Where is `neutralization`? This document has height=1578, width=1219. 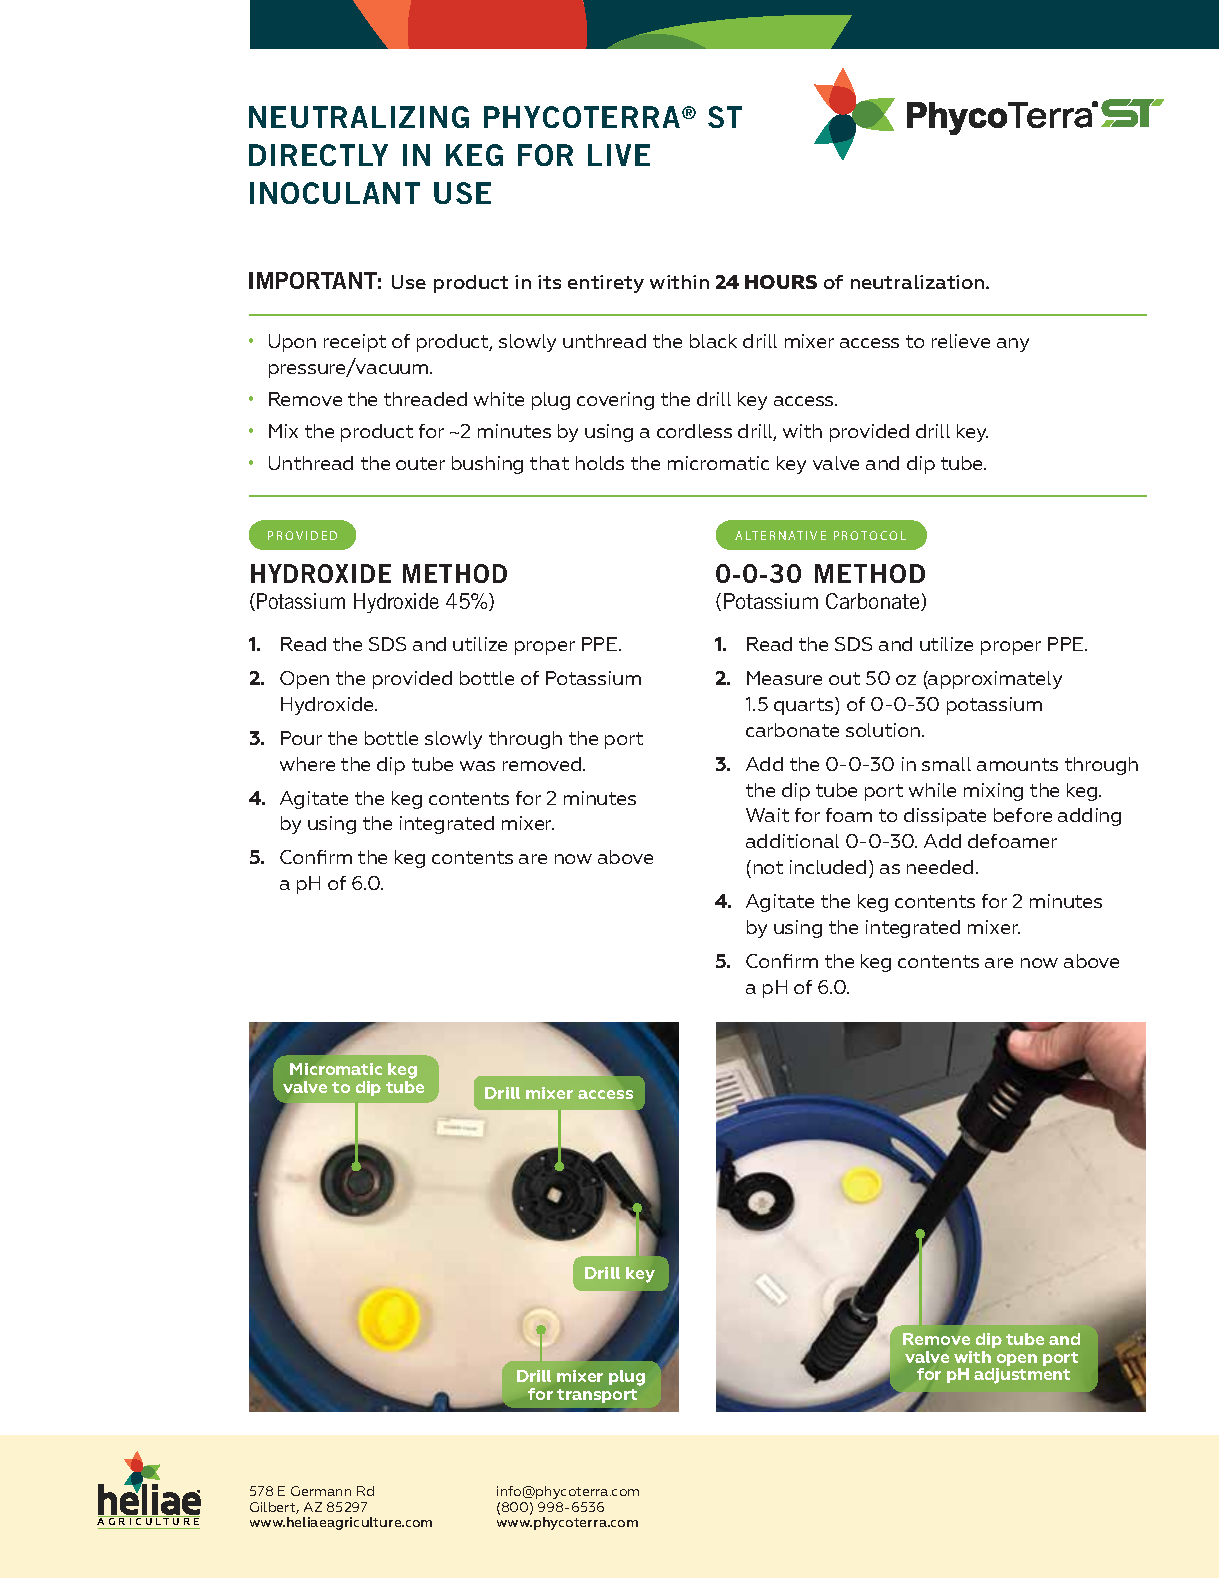
neutralization is located at coordinates (919, 282).
